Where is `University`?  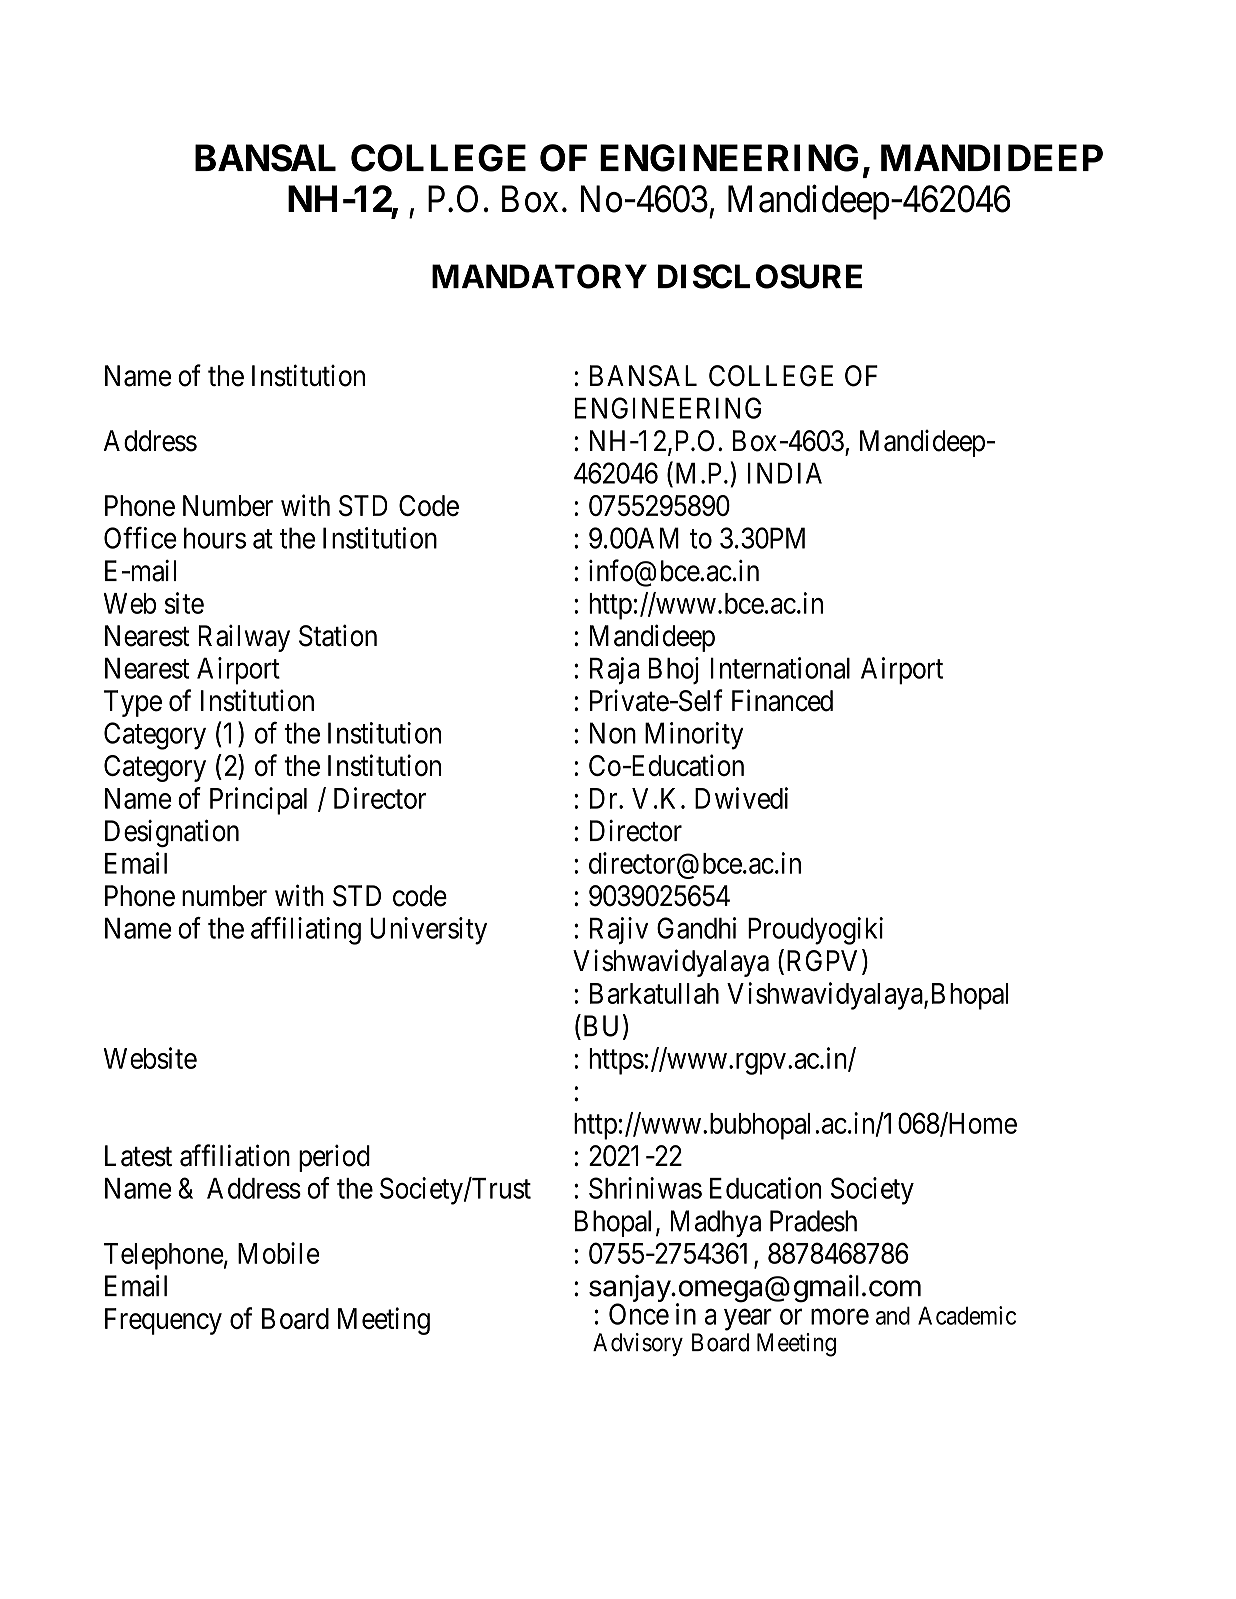
University is located at coordinates (428, 931).
